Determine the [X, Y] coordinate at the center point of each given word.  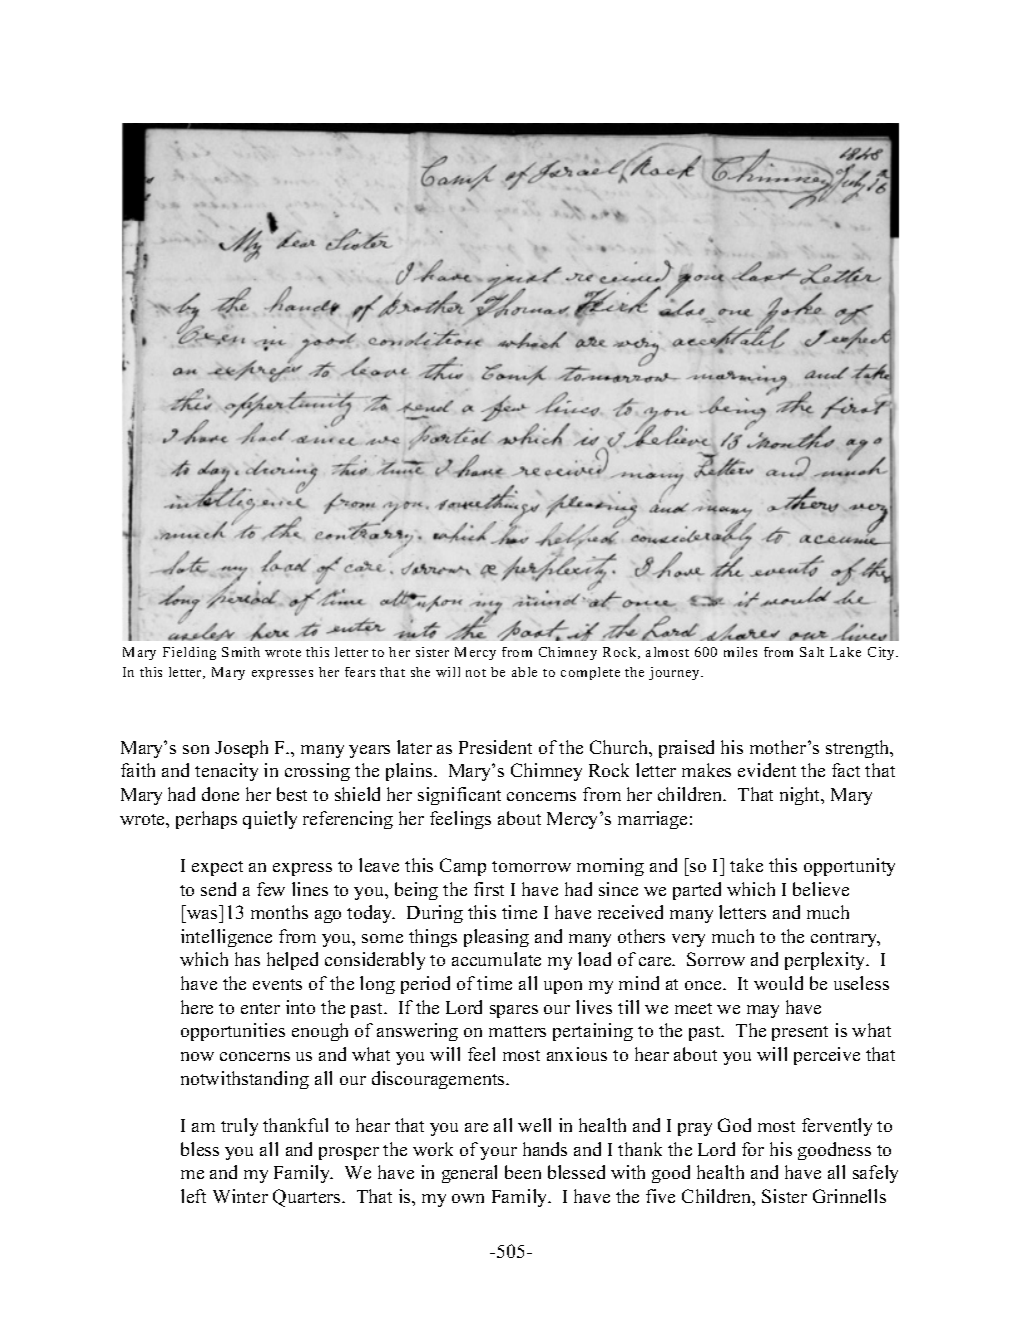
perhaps [206, 820]
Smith [241, 652]
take [746, 865]
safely [875, 1174]
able [524, 672]
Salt [812, 652]
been [523, 1172]
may [763, 1011]
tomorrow [531, 866]
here [197, 1007]
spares [514, 1011]
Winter [240, 1196]
